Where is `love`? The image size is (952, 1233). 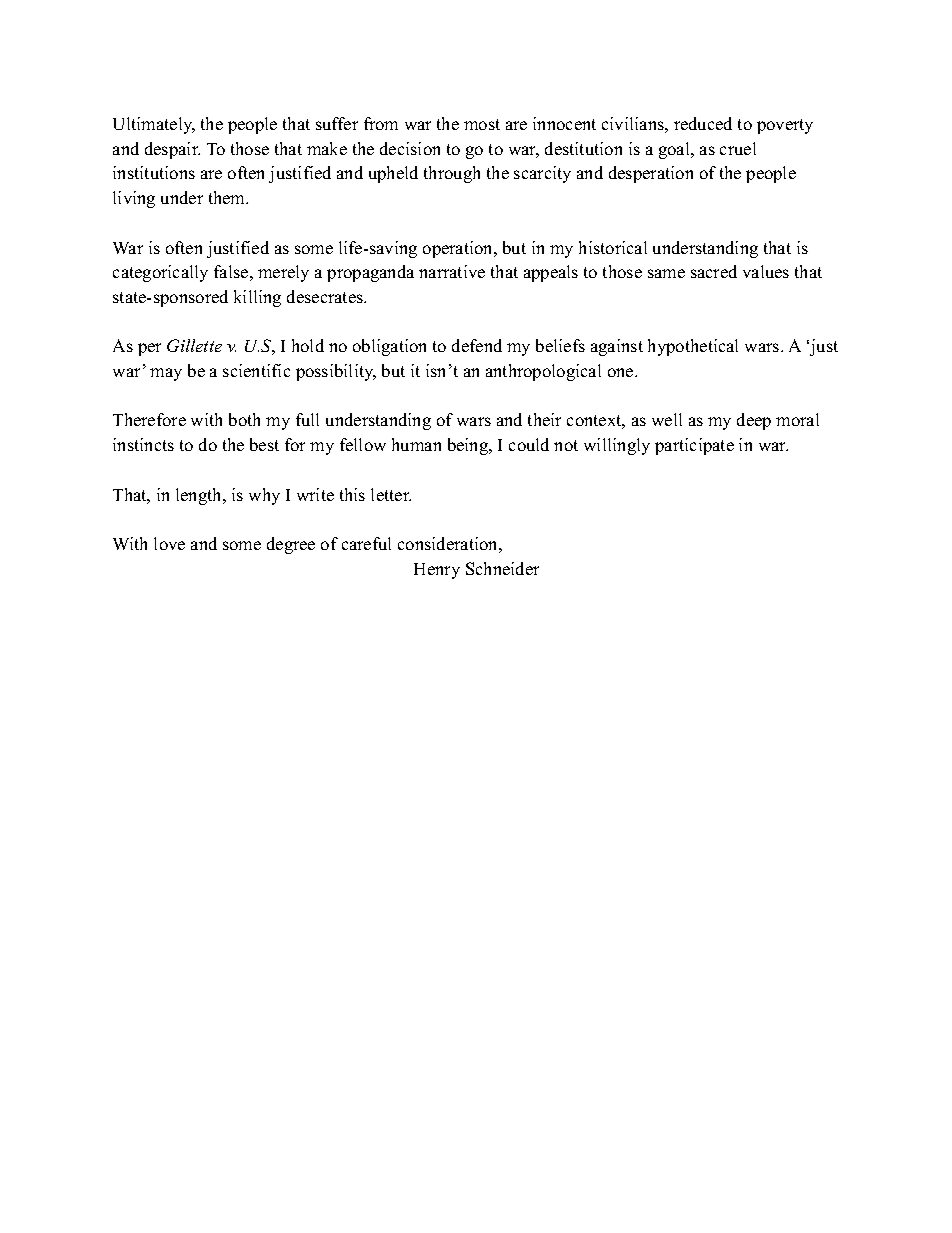
love is located at coordinates (169, 543).
